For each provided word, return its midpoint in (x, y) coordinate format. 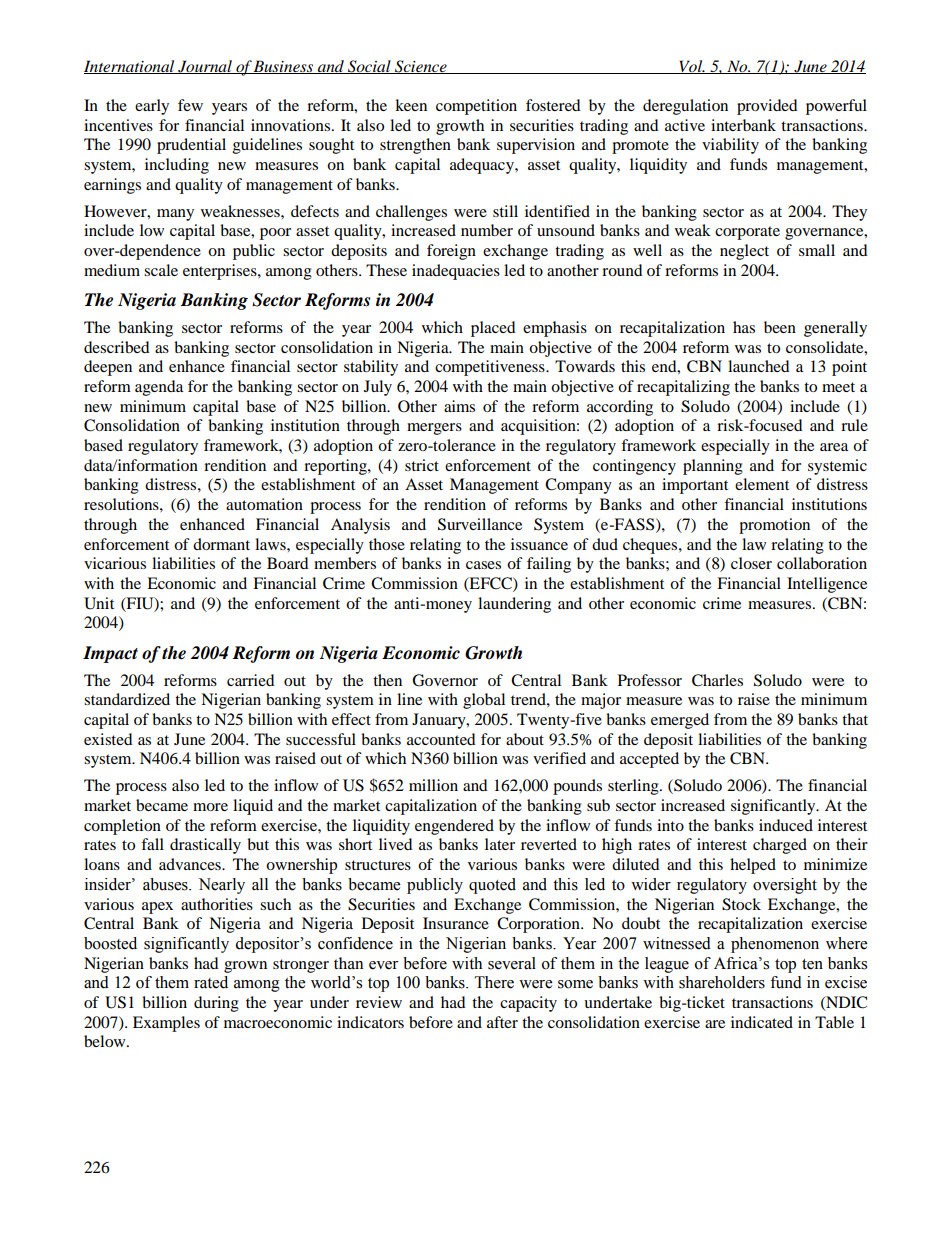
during (216, 1004)
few (190, 105)
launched (759, 366)
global (484, 701)
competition (476, 107)
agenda (159, 388)
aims (459, 406)
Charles (717, 680)
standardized (127, 699)
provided (767, 107)
